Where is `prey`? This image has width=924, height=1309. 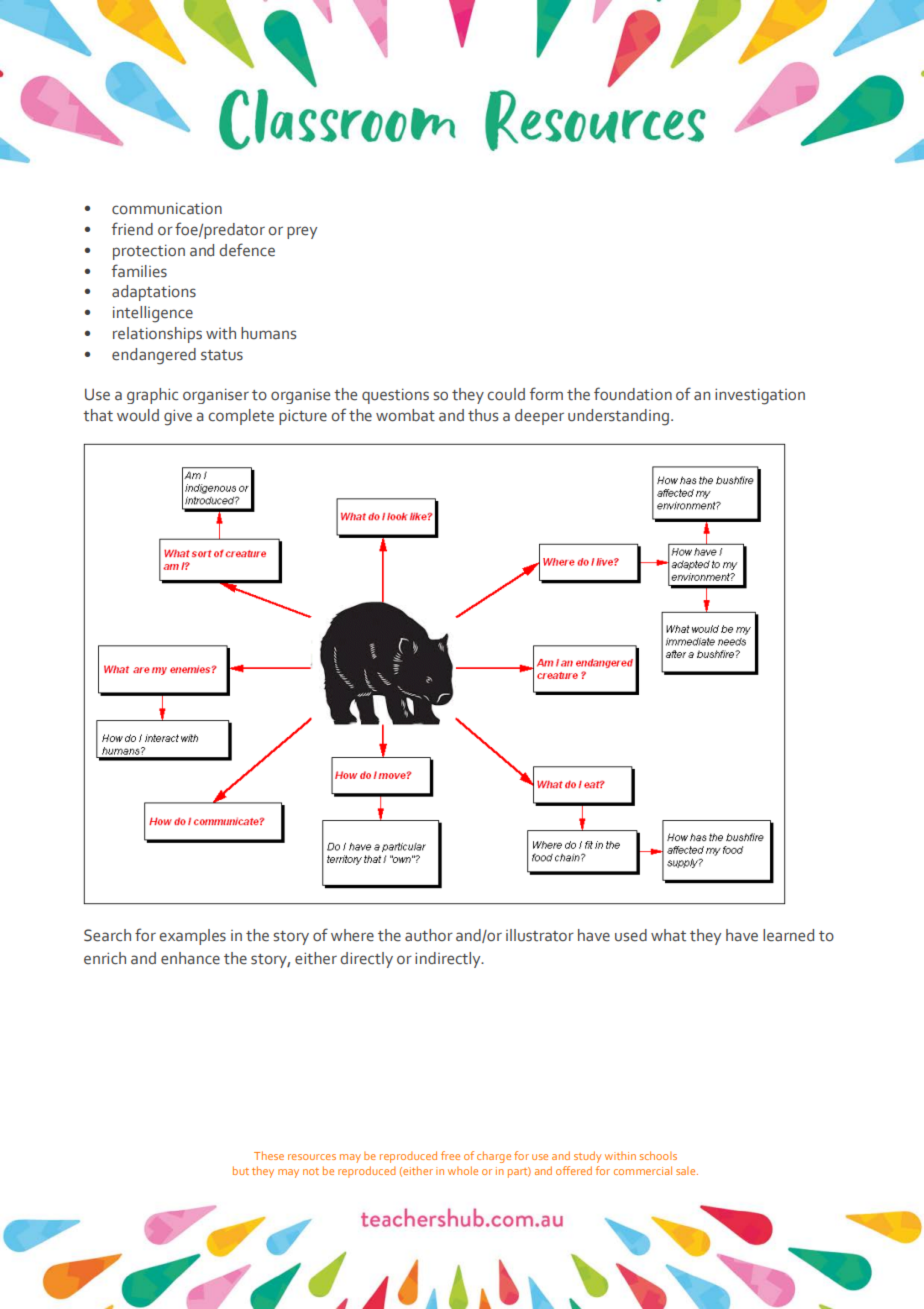
prey is located at coordinates (302, 232).
